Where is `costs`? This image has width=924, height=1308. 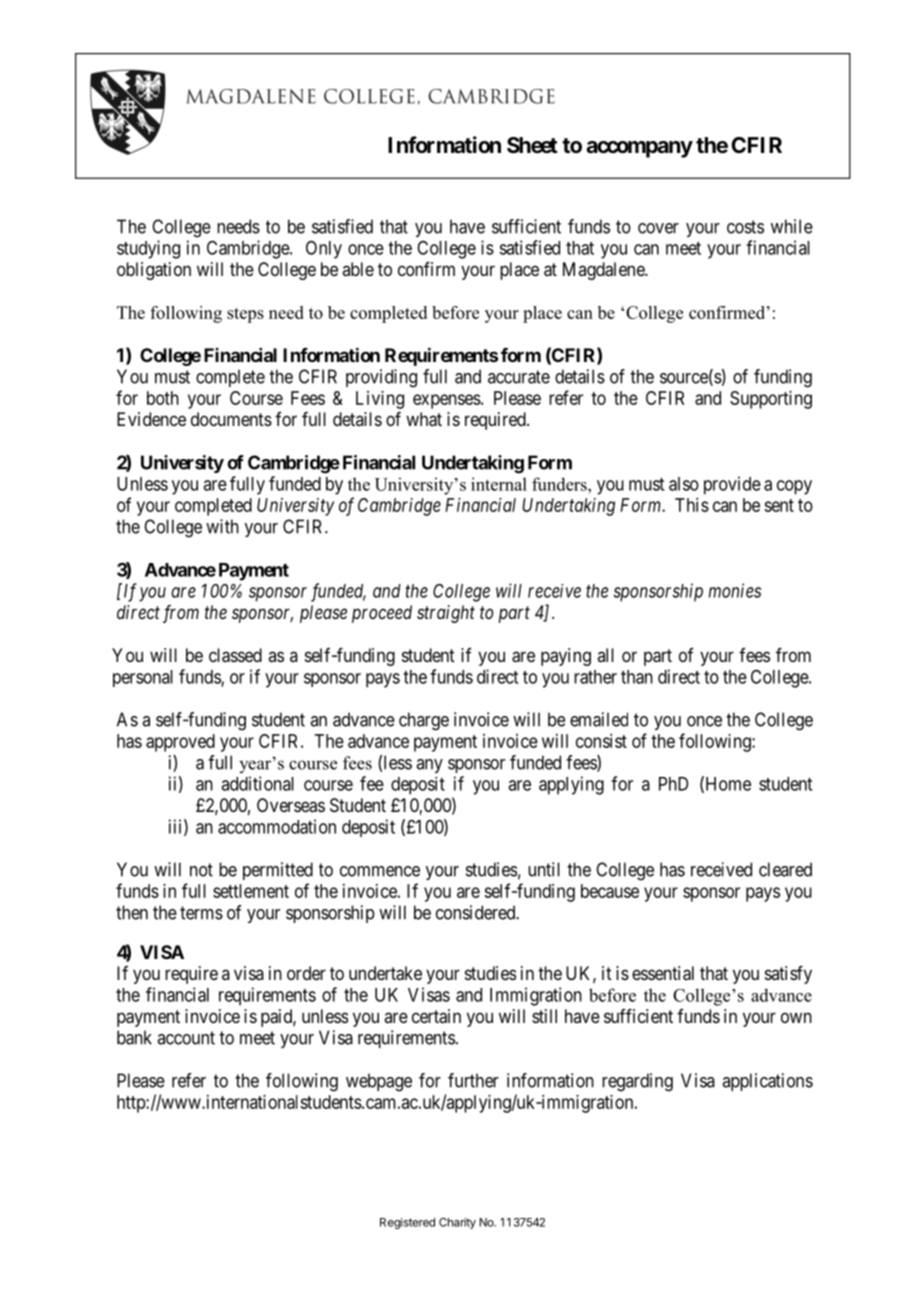 costs is located at coordinates (745, 227).
